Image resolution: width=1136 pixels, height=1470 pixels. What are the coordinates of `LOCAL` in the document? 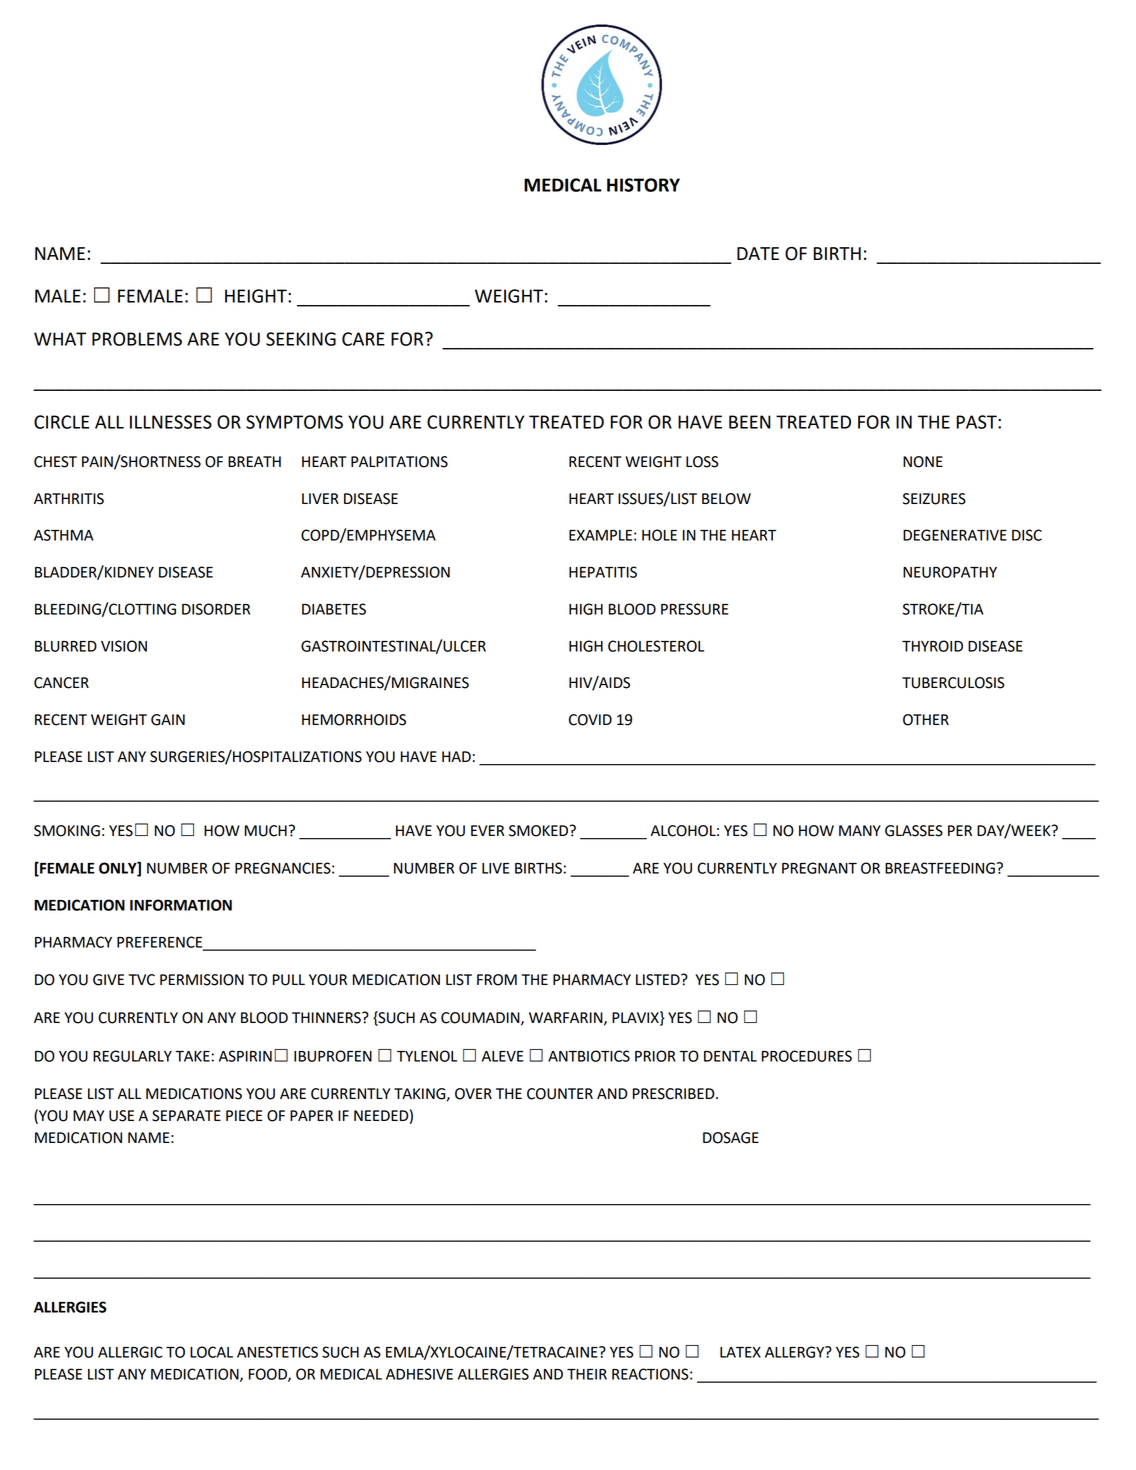 It's located at (211, 1352).
